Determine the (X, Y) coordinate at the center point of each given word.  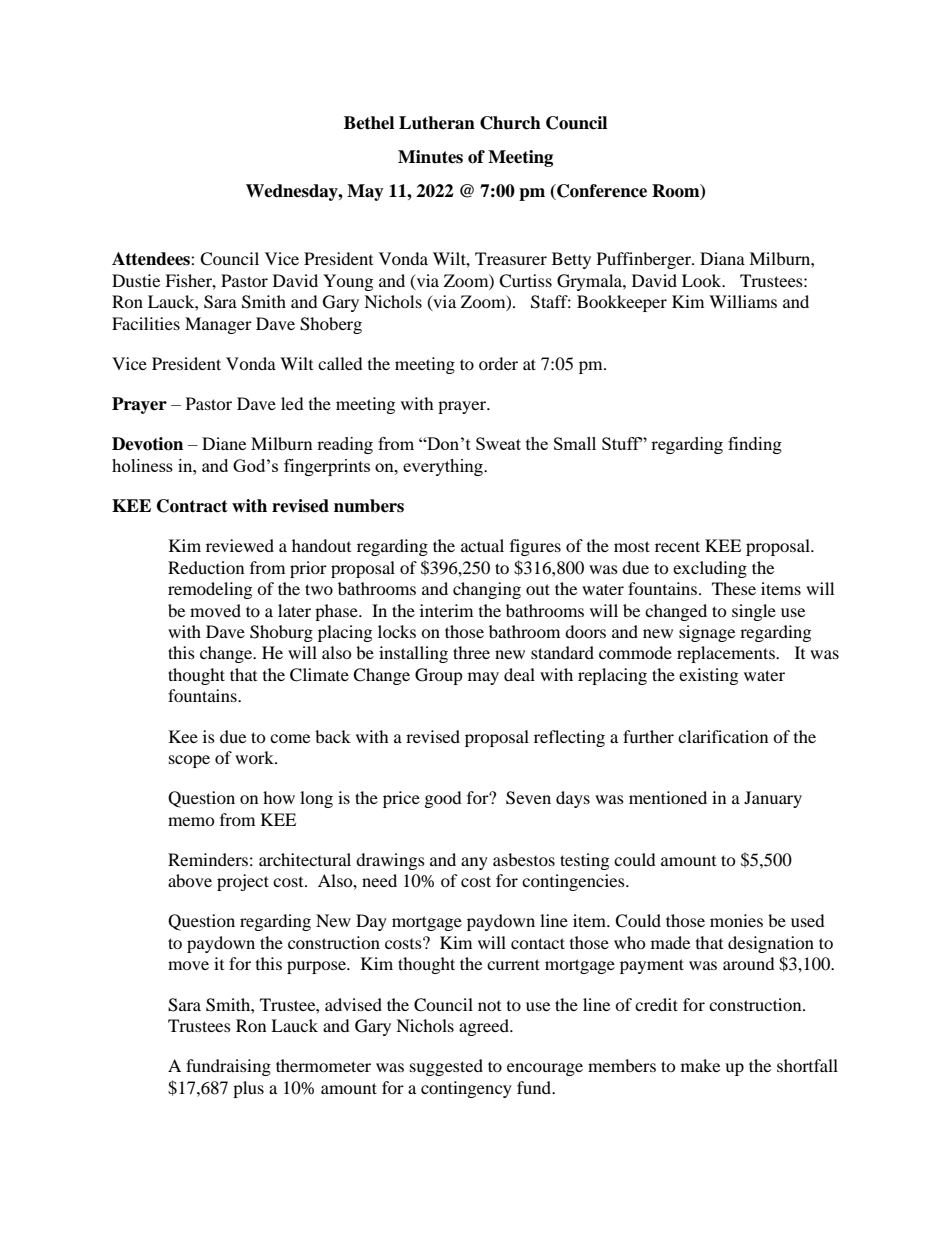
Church (510, 123)
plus (248, 1089)
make (700, 1065)
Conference (601, 192)
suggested (446, 1067)
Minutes (430, 157)
